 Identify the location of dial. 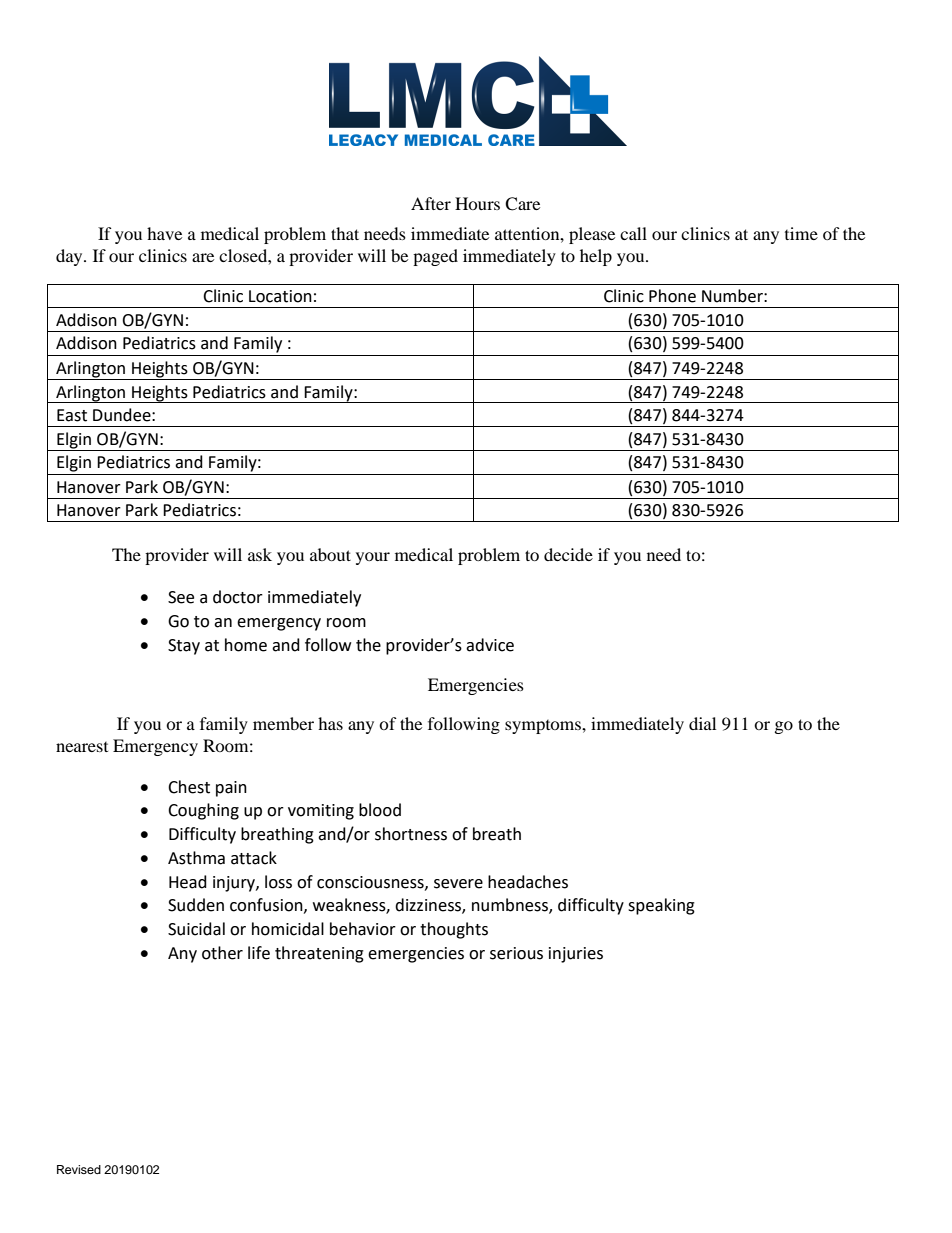
(702, 723).
